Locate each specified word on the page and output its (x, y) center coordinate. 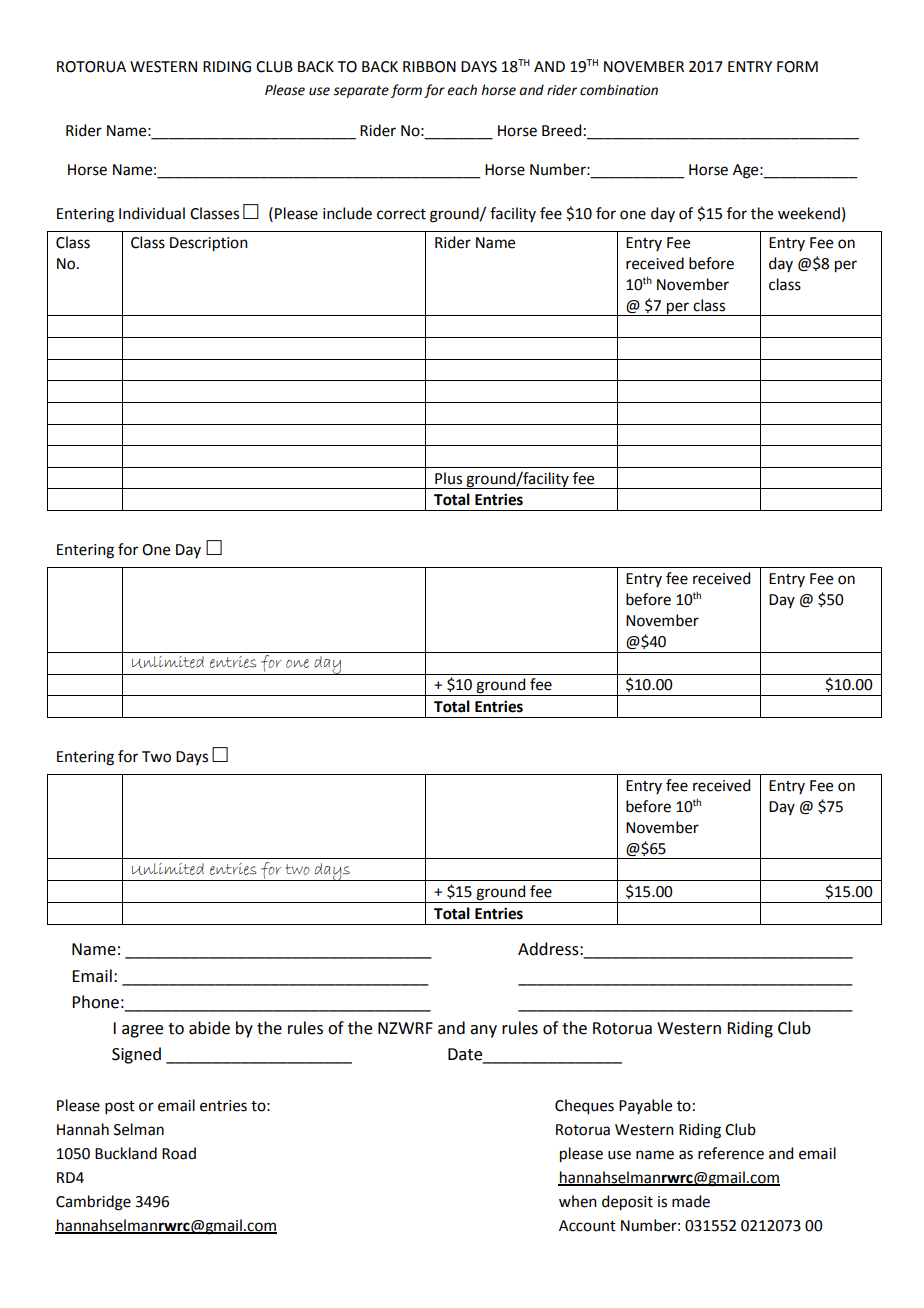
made (691, 1201)
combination (619, 90)
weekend (809, 213)
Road (179, 1153)
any (483, 1031)
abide (209, 1028)
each (462, 90)
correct (401, 214)
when (578, 1201)
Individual (152, 213)
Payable (645, 1106)
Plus (448, 478)
